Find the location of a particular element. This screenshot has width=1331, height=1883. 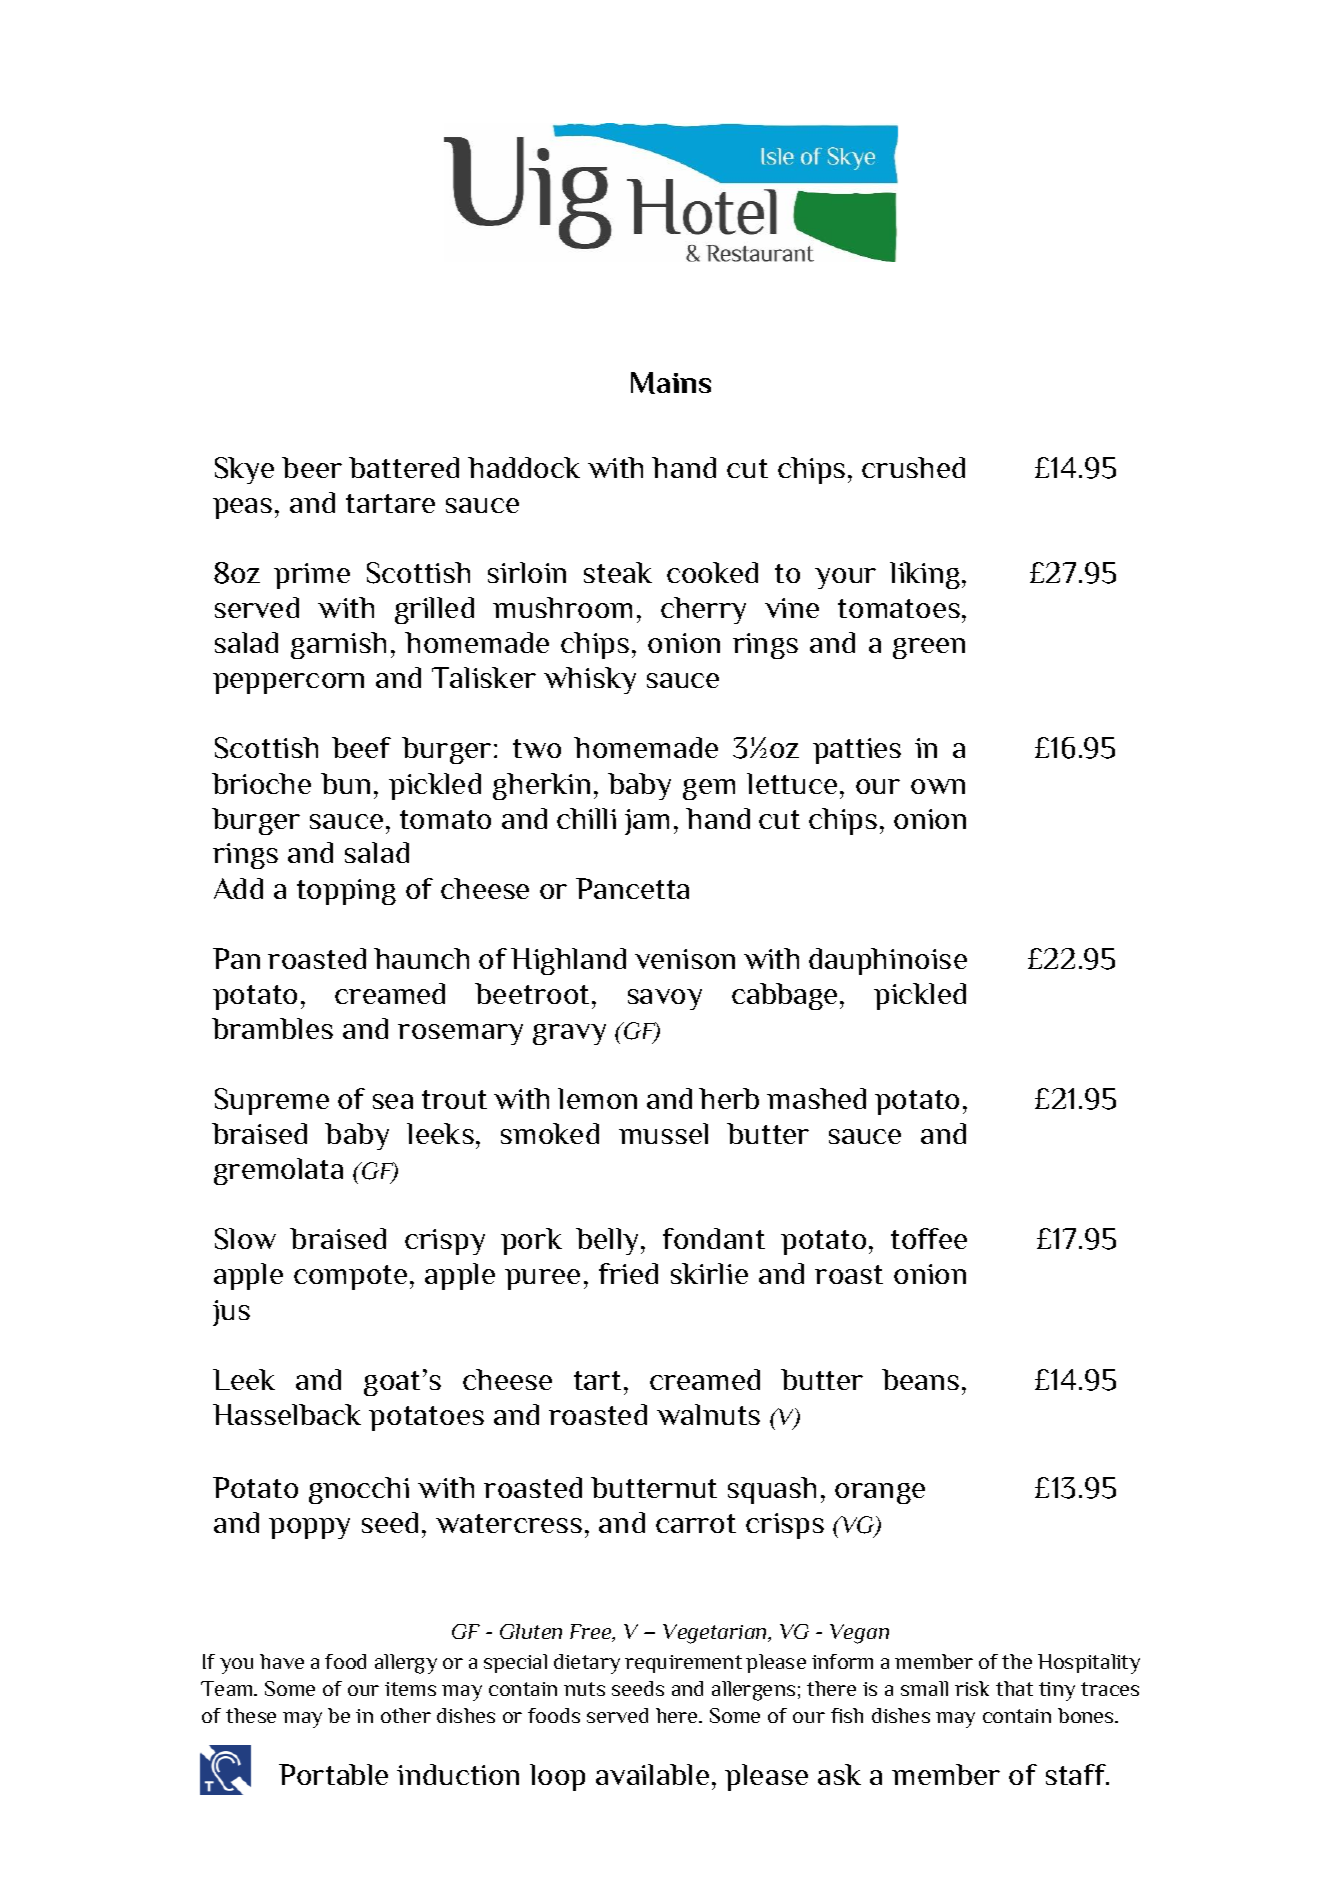

topping is located at coordinates (346, 892).
